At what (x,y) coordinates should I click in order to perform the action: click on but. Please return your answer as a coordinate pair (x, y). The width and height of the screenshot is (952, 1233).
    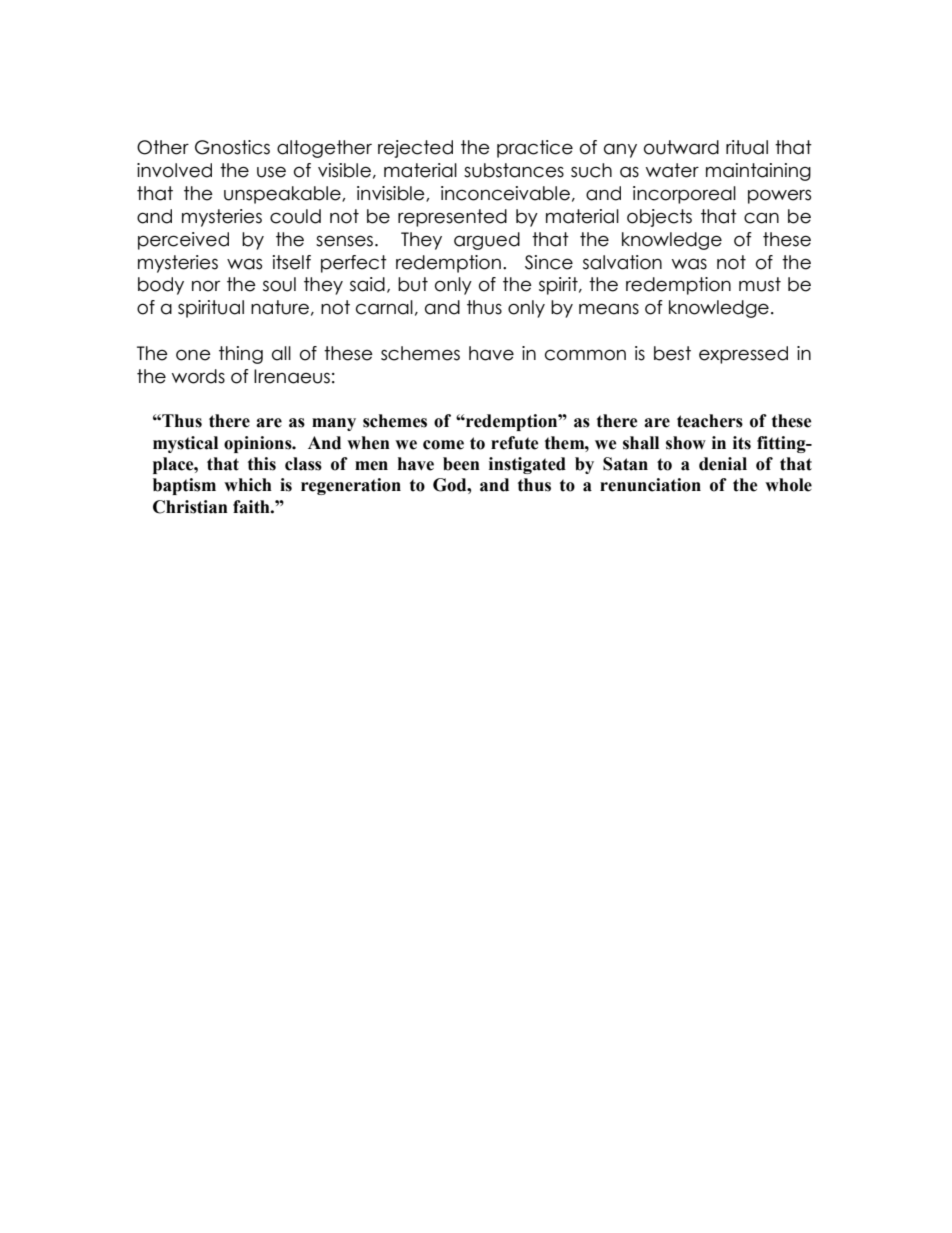
    Looking at the image, I should click on (413, 284).
